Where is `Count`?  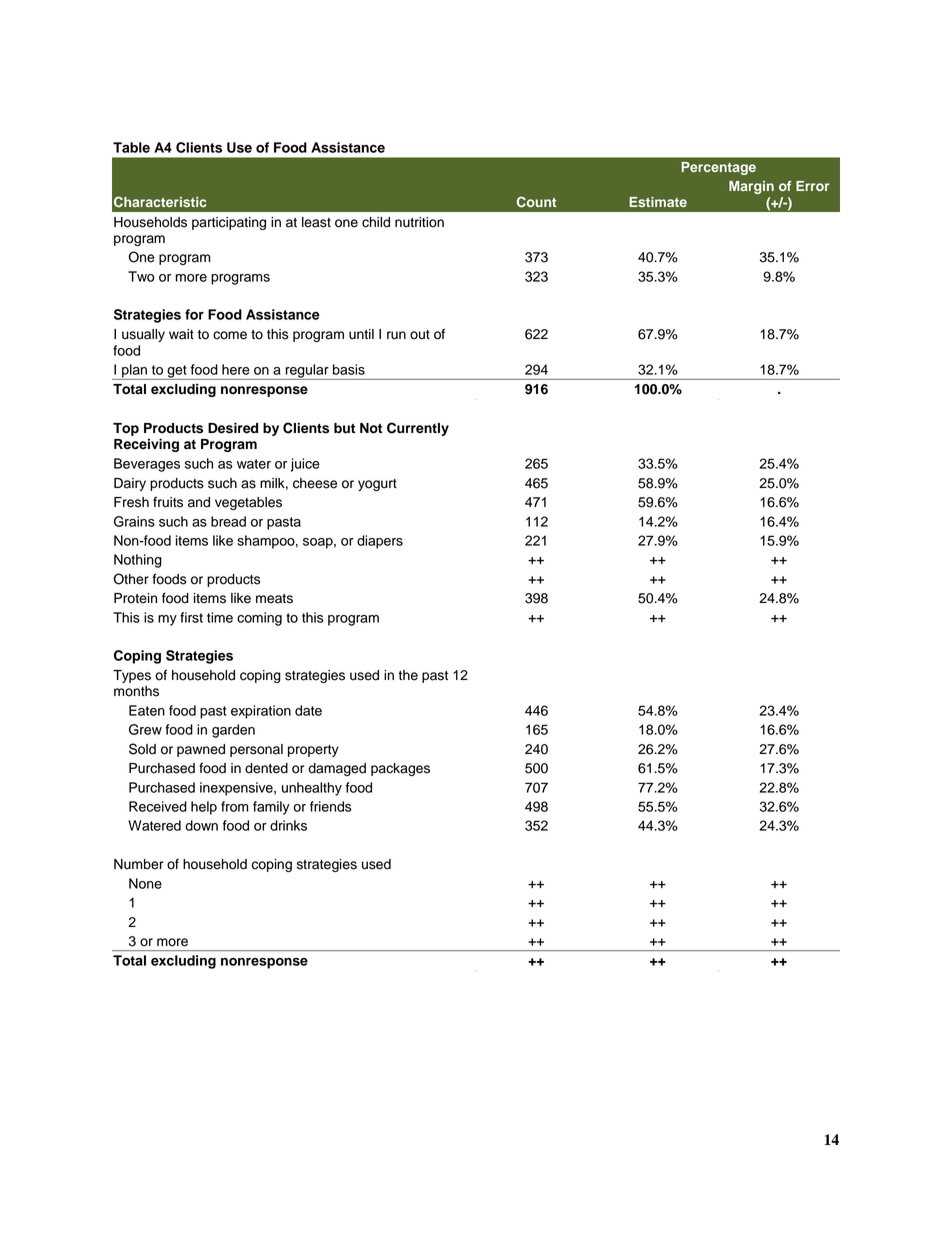
Count is located at coordinates (537, 202).
